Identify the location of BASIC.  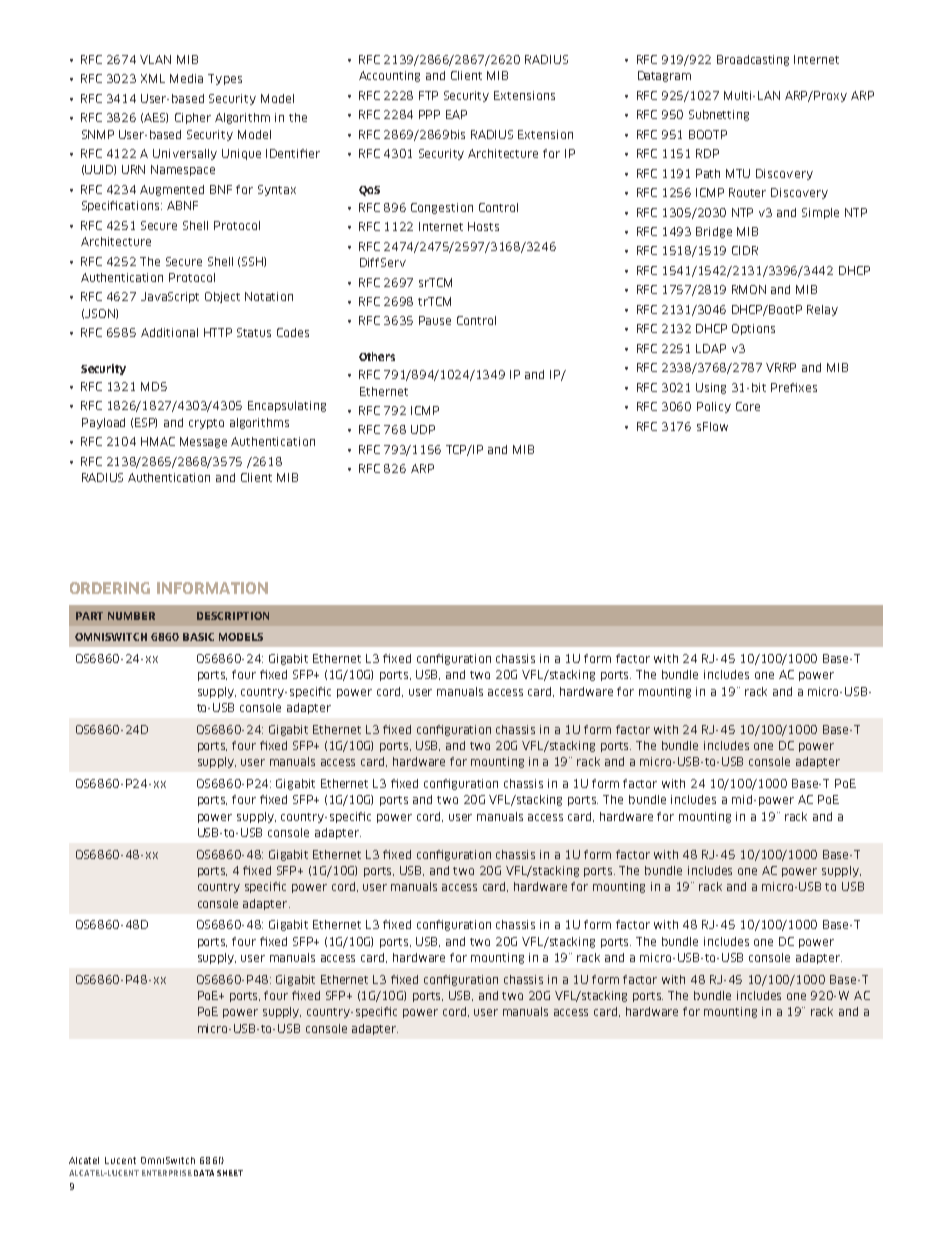
(198, 637).
